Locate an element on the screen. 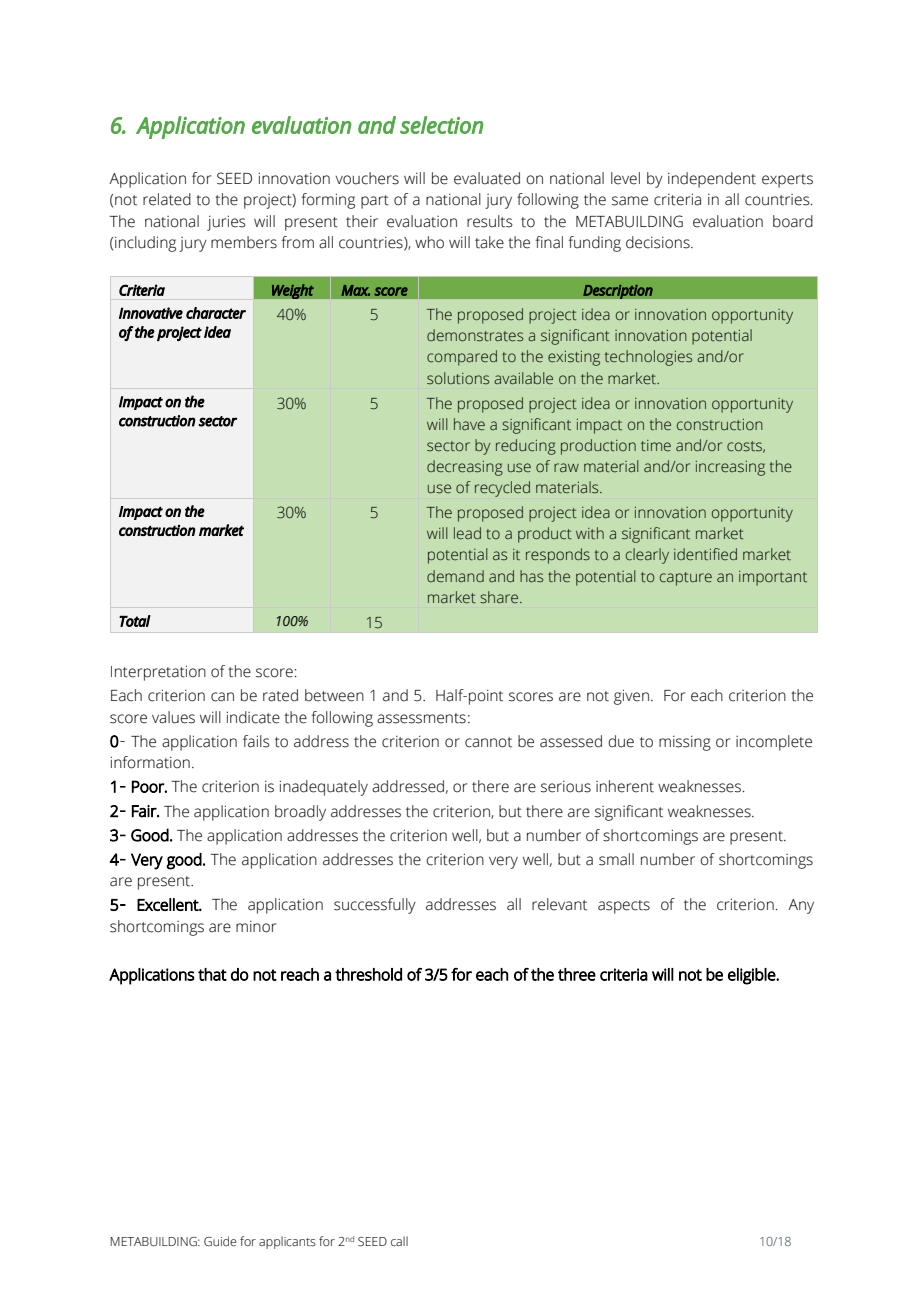 Image resolution: width=924 pixels, height=1308 pixels. call is located at coordinates (399, 1241).
